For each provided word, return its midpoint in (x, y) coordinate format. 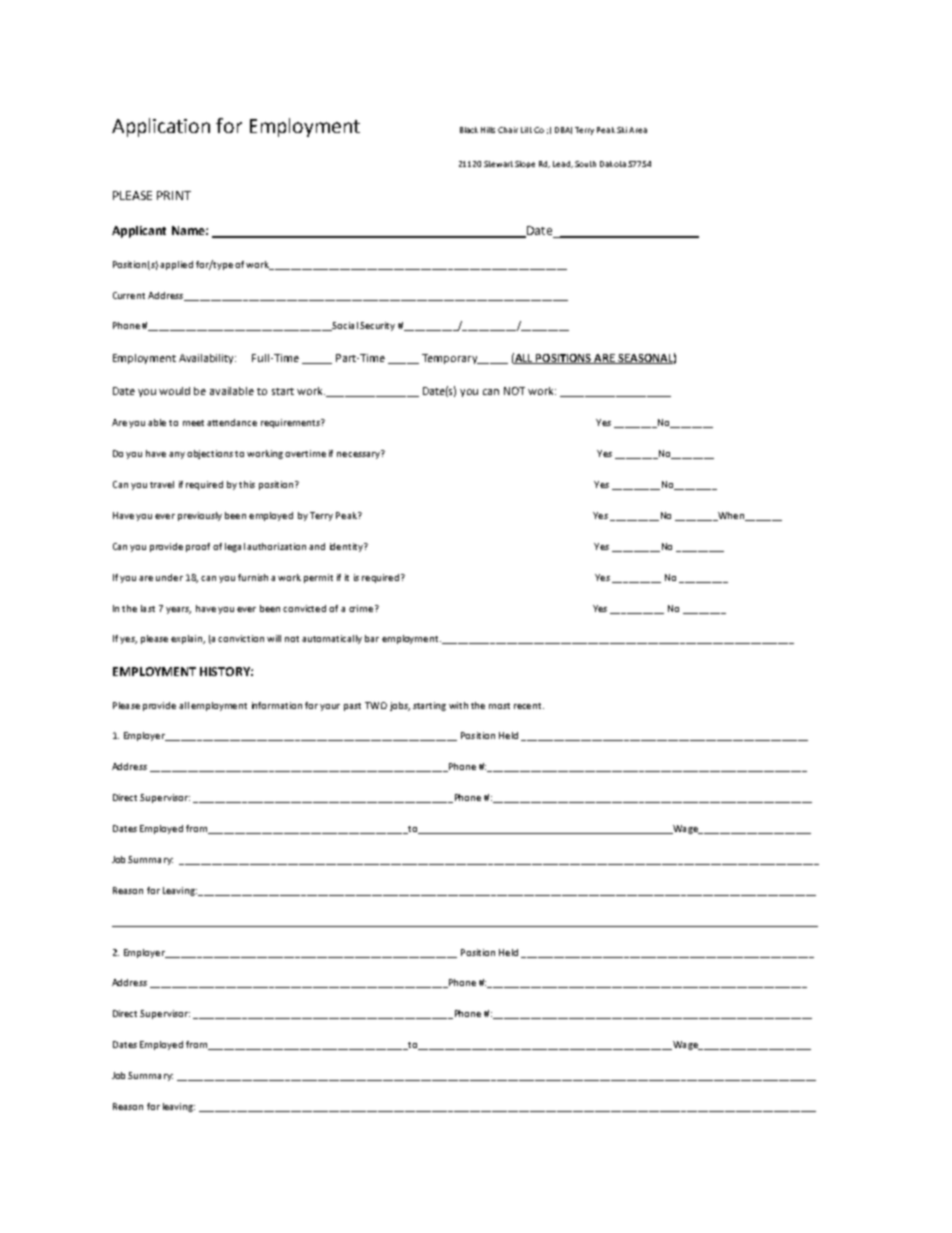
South (585, 164)
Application (161, 127)
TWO (376, 705)
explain (188, 639)
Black (469, 130)
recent (529, 706)
